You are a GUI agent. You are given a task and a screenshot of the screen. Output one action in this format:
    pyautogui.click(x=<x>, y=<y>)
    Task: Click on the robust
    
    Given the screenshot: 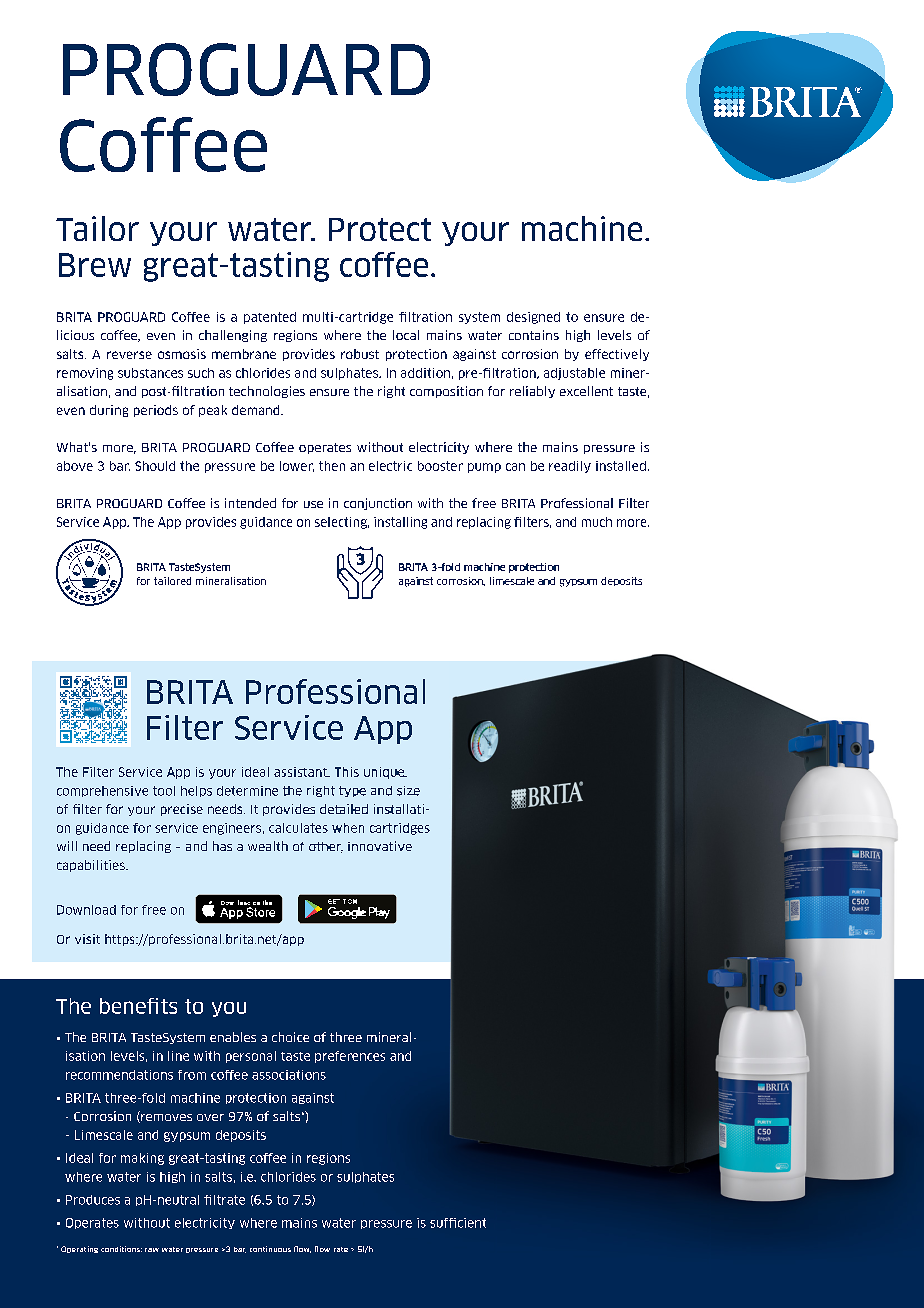 What is the action you would take?
    pyautogui.click(x=360, y=354)
